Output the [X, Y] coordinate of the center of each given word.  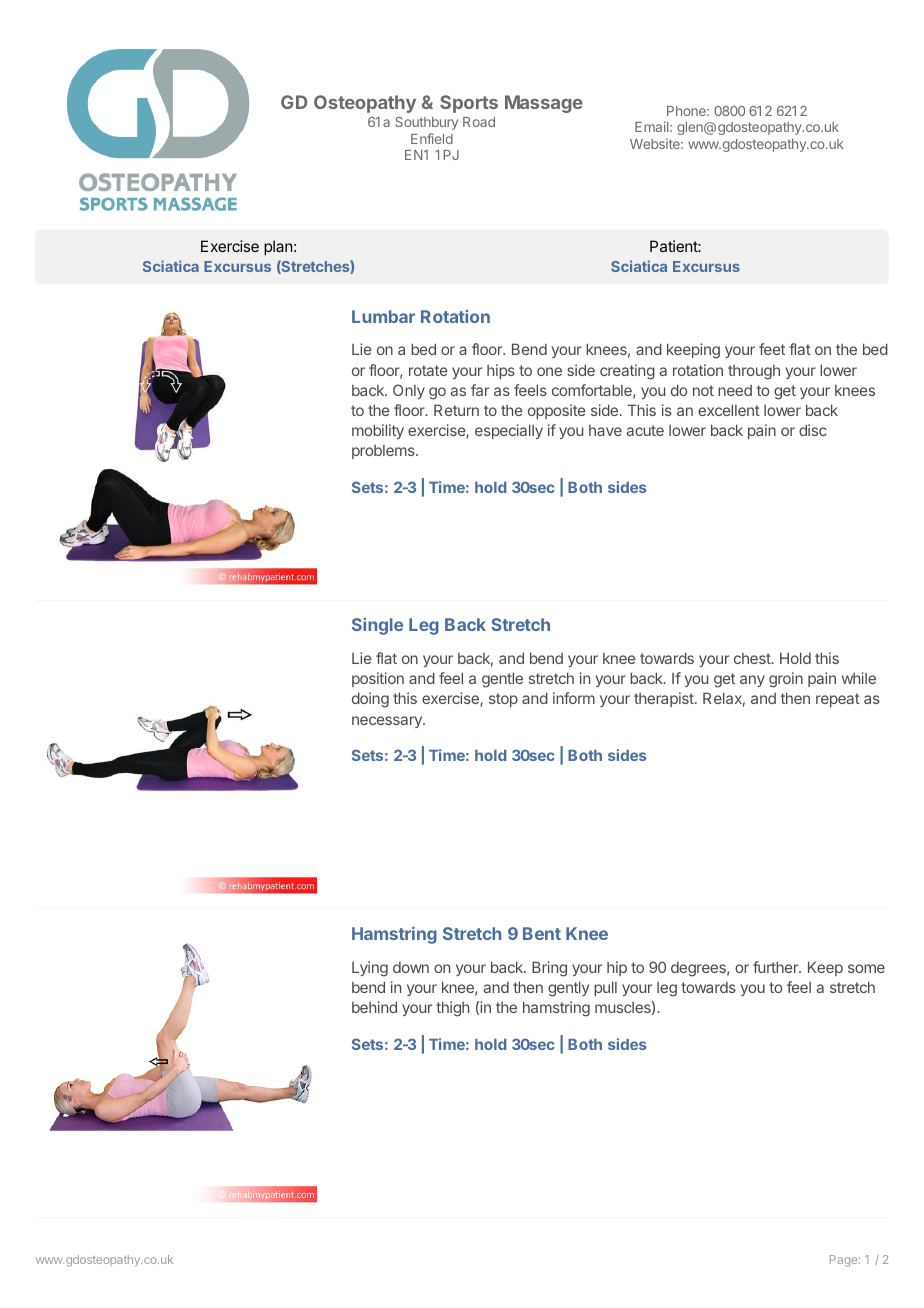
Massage [544, 104]
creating [627, 372]
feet [772, 349]
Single [377, 626]
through [754, 372]
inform [574, 698]
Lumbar [383, 316]
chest [753, 658]
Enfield [432, 138]
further [776, 967]
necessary [388, 722]
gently [568, 989]
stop [503, 700]
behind [374, 1007]
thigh [452, 1009]
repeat [838, 700]
